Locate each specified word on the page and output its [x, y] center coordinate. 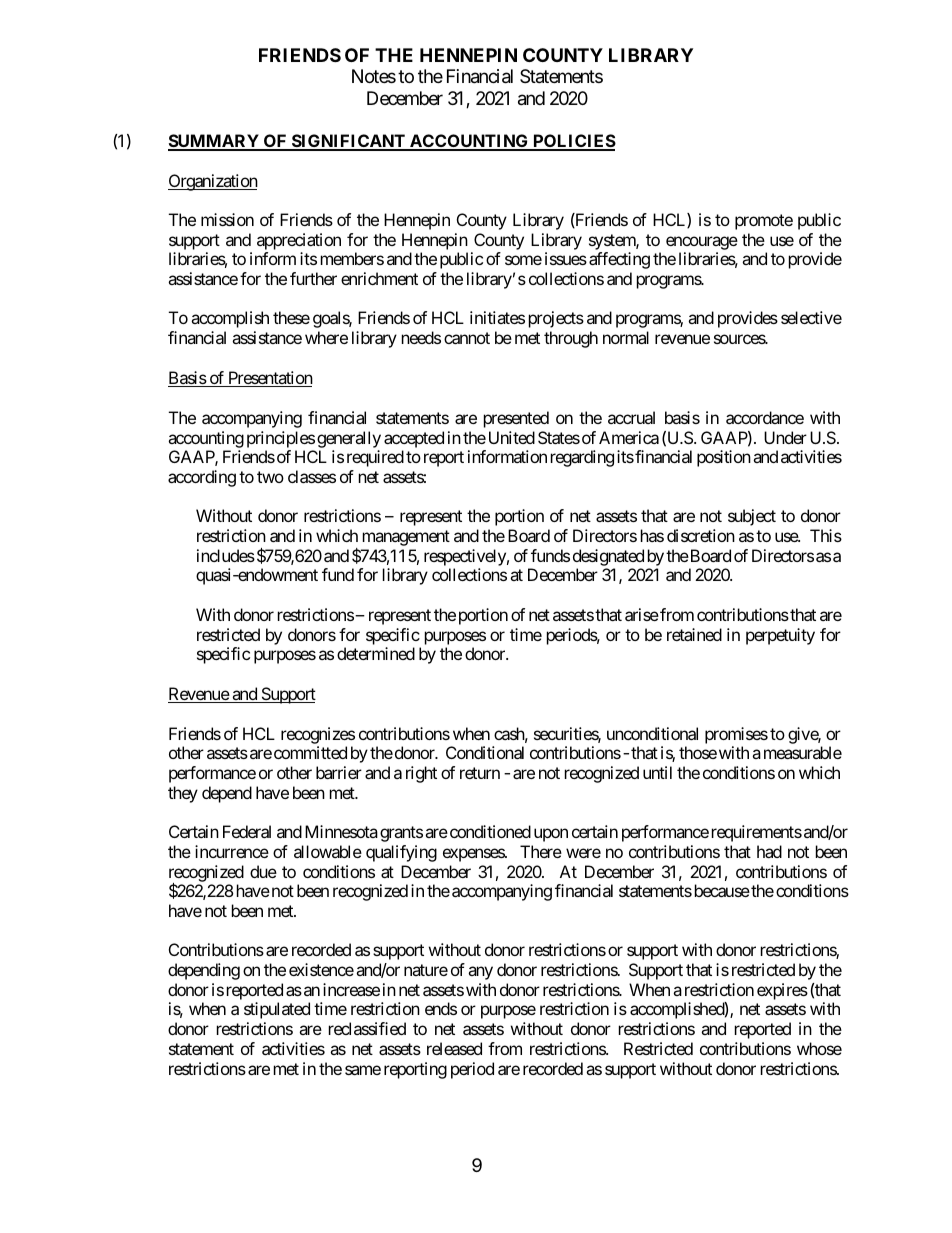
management [406, 538]
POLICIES [573, 142]
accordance [765, 417]
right [421, 774]
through [571, 339]
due [263, 871]
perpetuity [780, 636]
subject [752, 517]
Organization [213, 182]
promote [764, 222]
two [270, 477]
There [541, 851]
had [769, 851]
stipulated [277, 1010]
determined [376, 653]
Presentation [269, 379]
